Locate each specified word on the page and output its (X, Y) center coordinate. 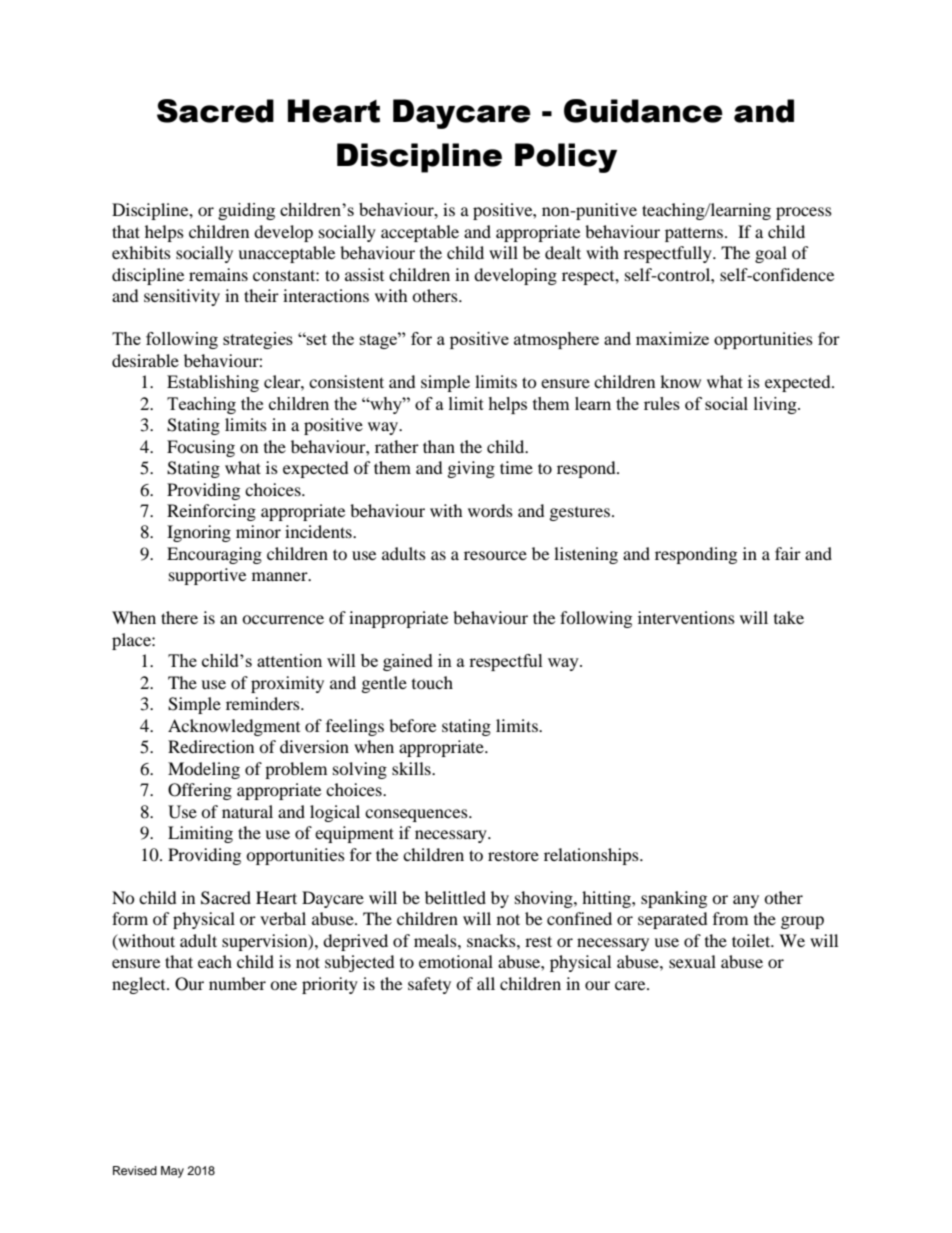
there (179, 617)
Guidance (643, 111)
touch (432, 682)
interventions (686, 617)
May (172, 1172)
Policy (566, 158)
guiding (246, 211)
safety (429, 985)
